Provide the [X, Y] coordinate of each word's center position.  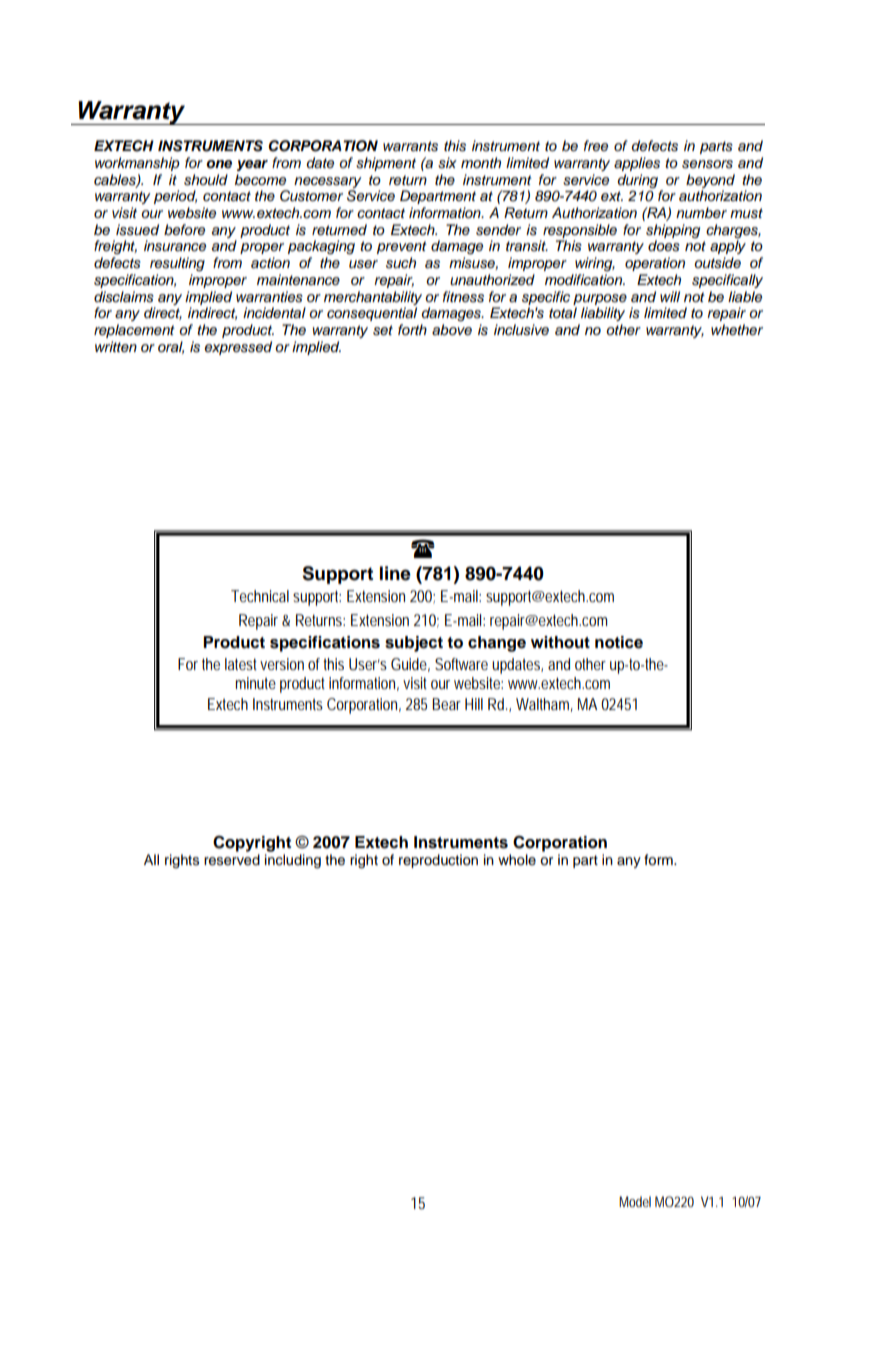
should [206, 180]
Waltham [542, 704]
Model [635, 1201]
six [447, 163]
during [637, 181]
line [395, 573]
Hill [474, 704]
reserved [232, 860]
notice [619, 642]
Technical [260, 596]
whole [517, 860]
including [293, 861]
